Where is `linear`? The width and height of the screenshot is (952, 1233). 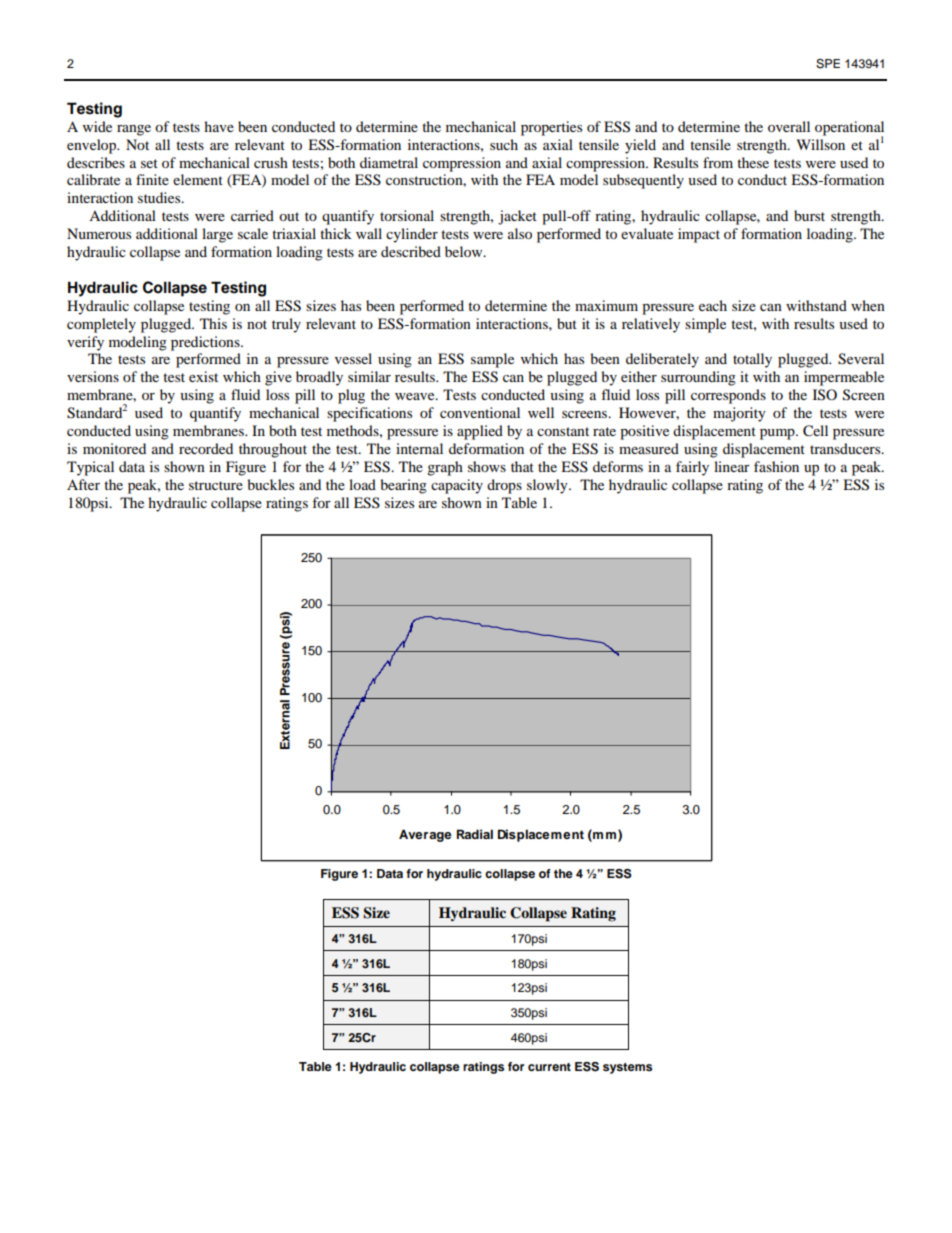 linear is located at coordinates (732, 466).
